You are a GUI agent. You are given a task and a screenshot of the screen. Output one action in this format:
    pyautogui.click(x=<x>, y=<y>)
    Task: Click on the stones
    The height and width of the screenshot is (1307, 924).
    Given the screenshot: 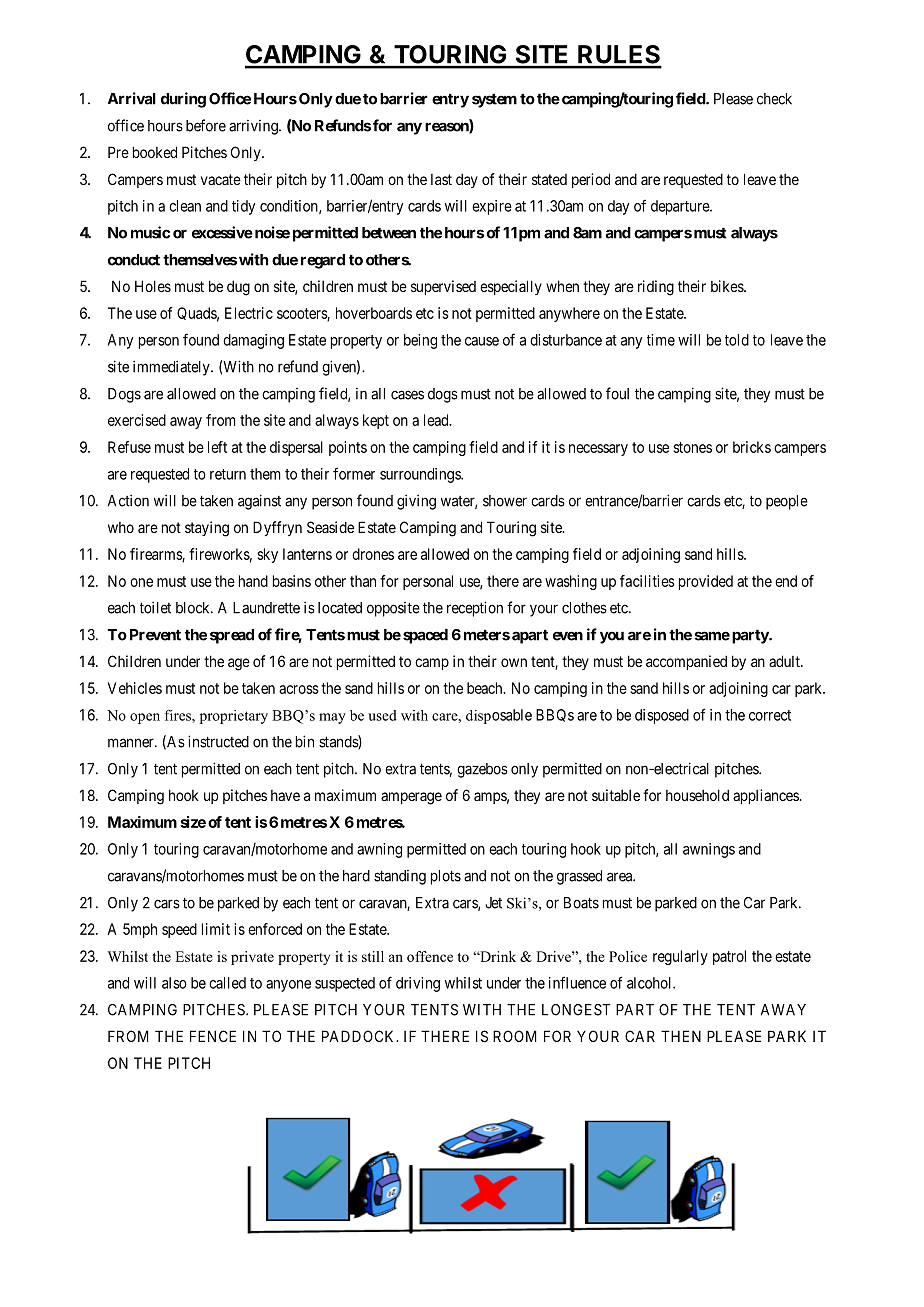 What is the action you would take?
    pyautogui.click(x=692, y=447)
